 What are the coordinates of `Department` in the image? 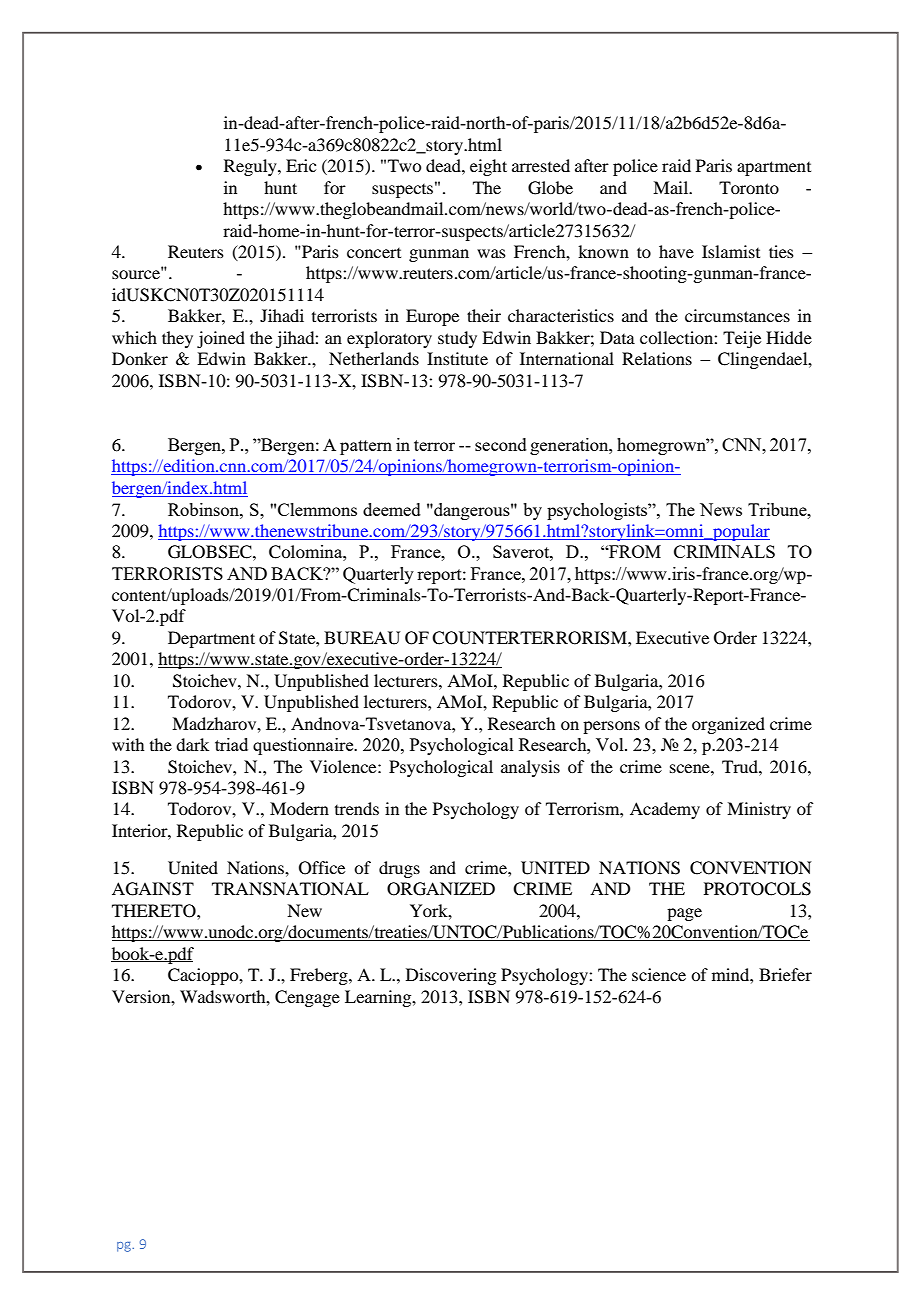 It's located at (211, 639).
